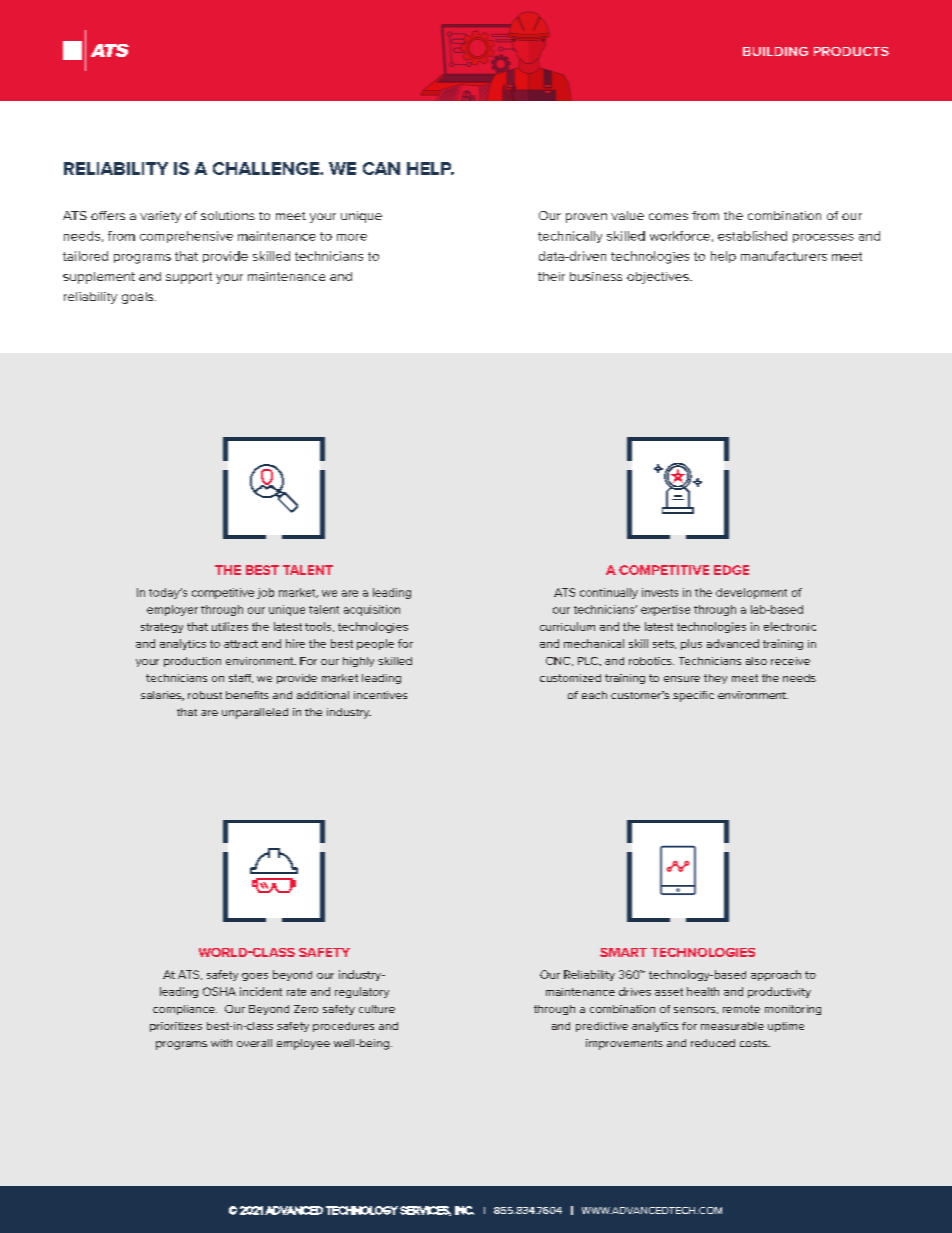  I want to click on employer, so click(172, 610).
